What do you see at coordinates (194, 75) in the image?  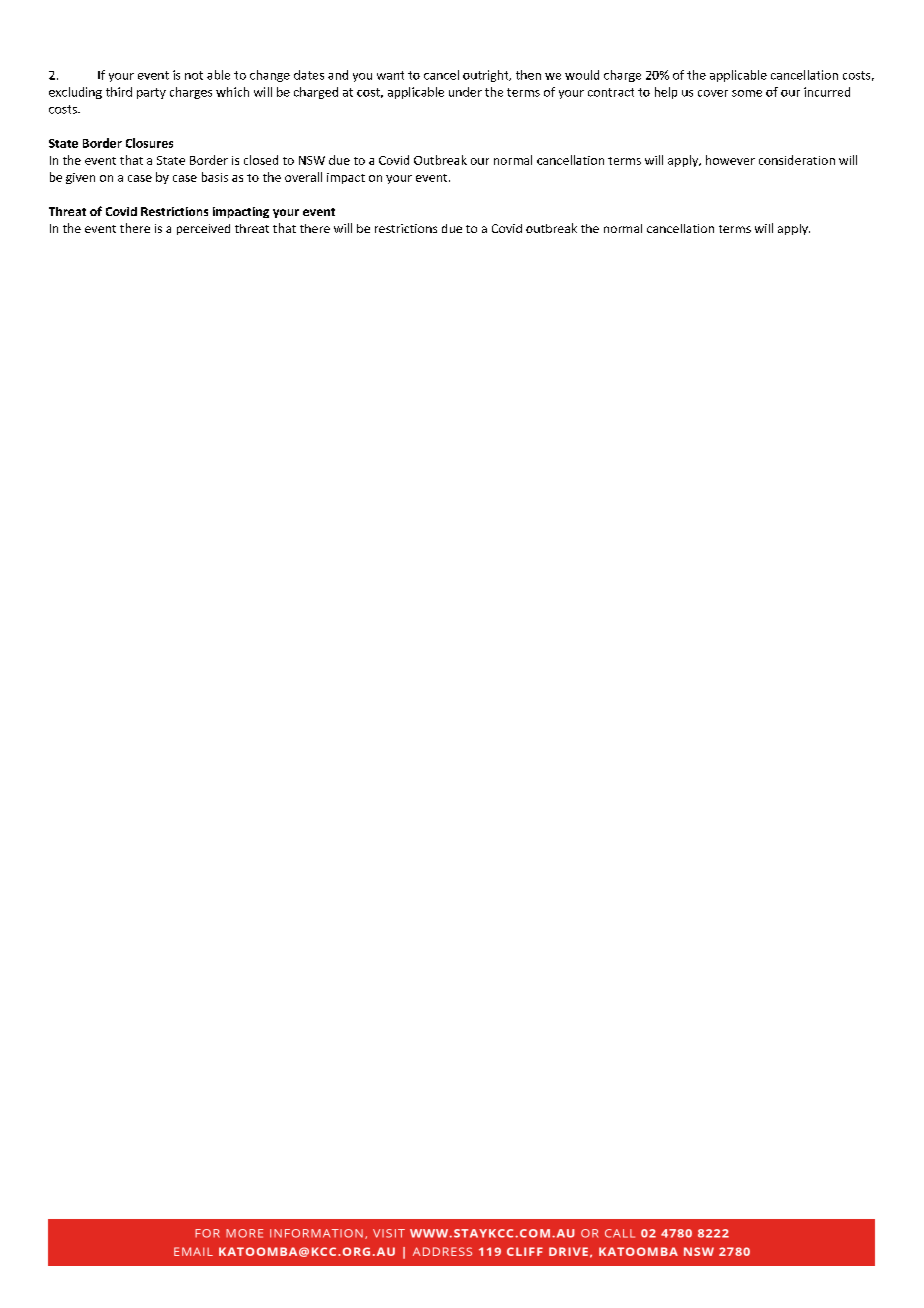 I see `not` at bounding box center [194, 75].
